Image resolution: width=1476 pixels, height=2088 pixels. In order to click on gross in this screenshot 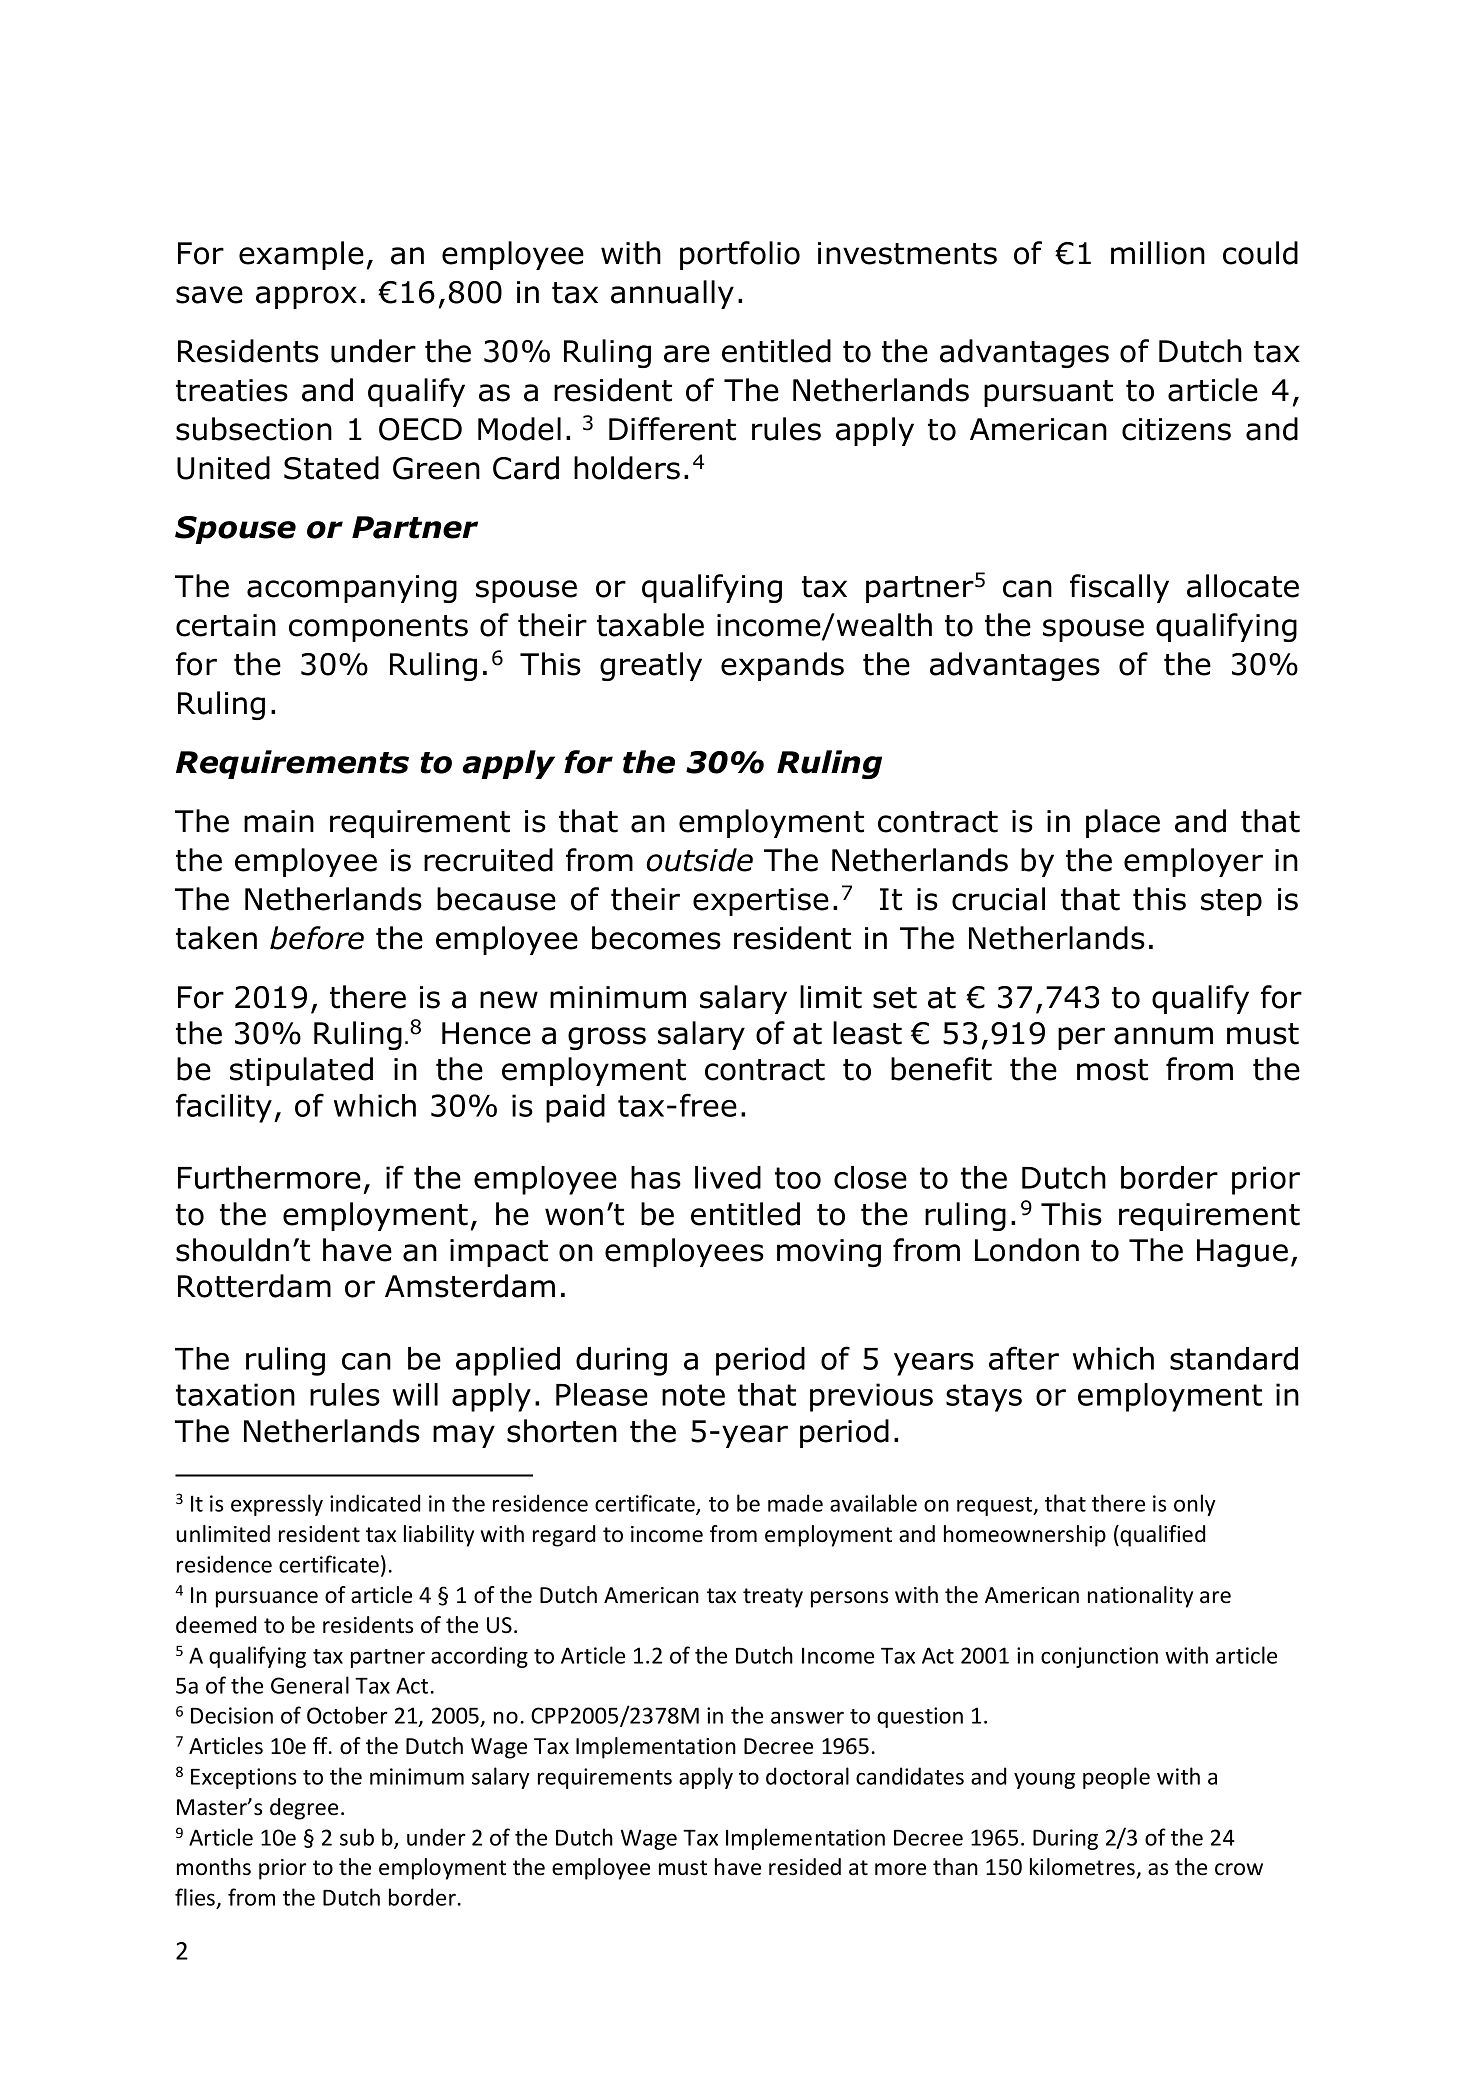, I will do `click(607, 1038)`.
